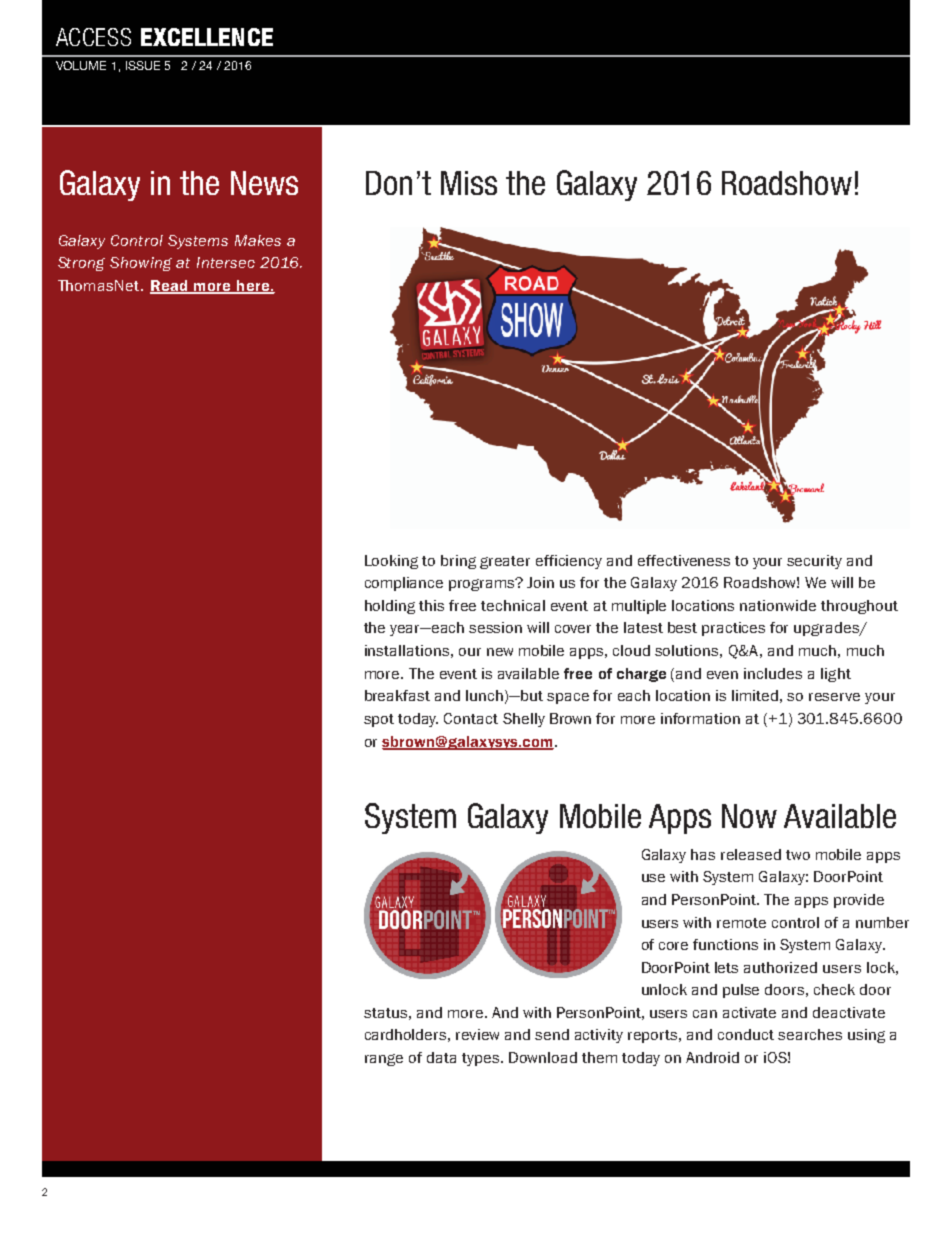 This screenshot has height=1233, width=952. I want to click on Read, so click(170, 286).
